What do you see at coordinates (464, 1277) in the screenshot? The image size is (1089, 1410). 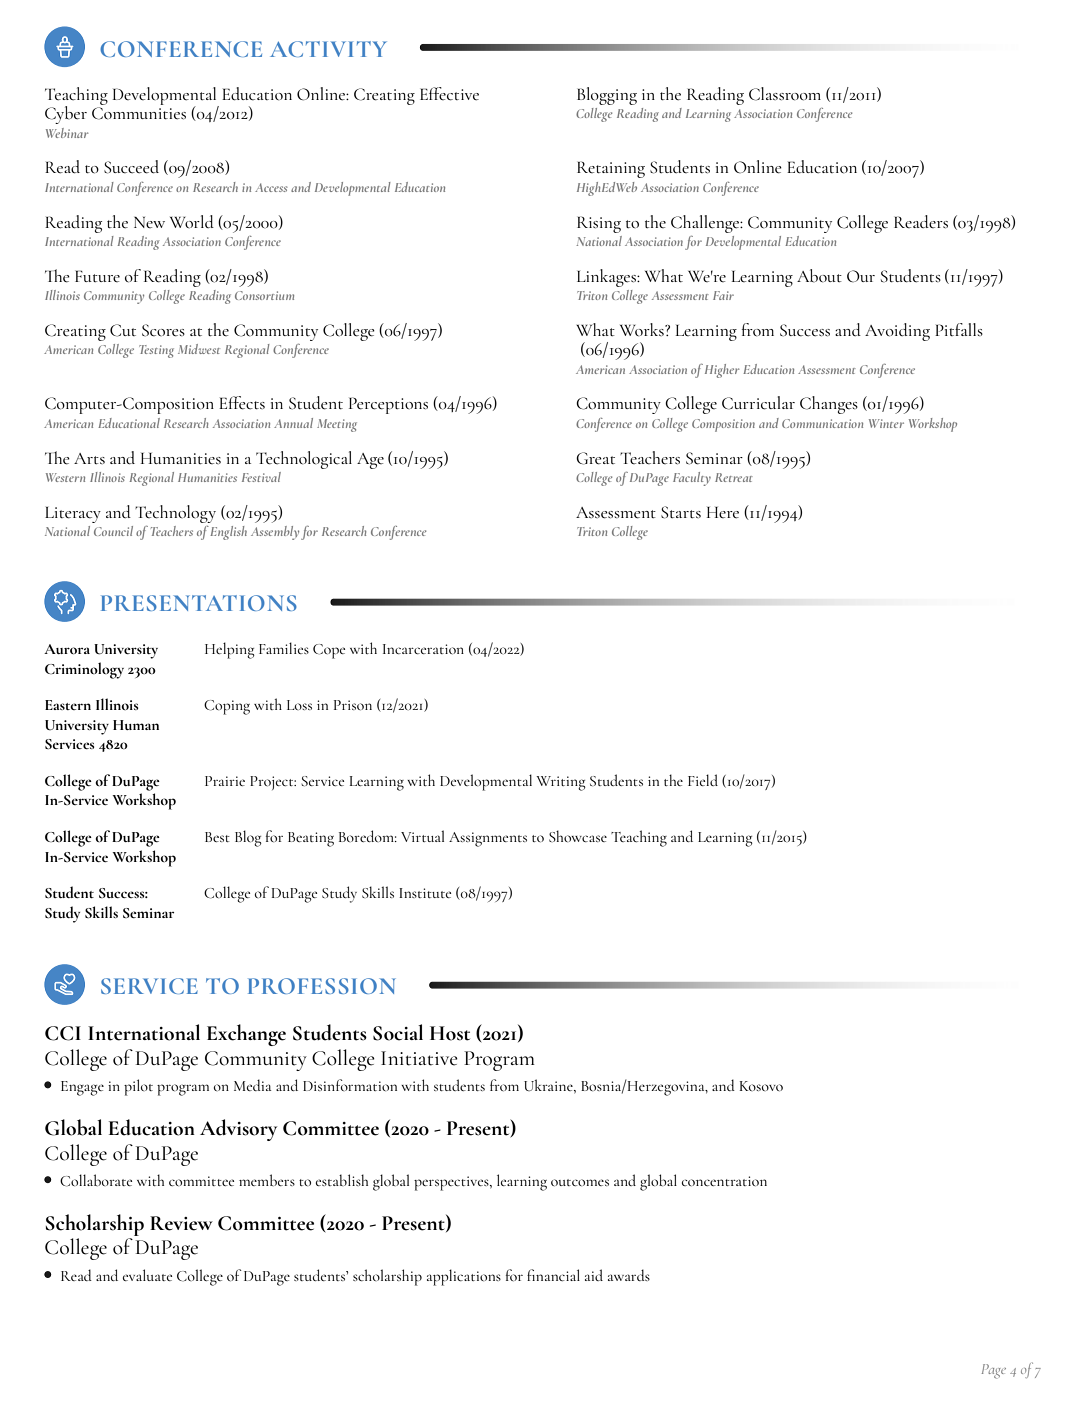 I see `applications` at bounding box center [464, 1277].
